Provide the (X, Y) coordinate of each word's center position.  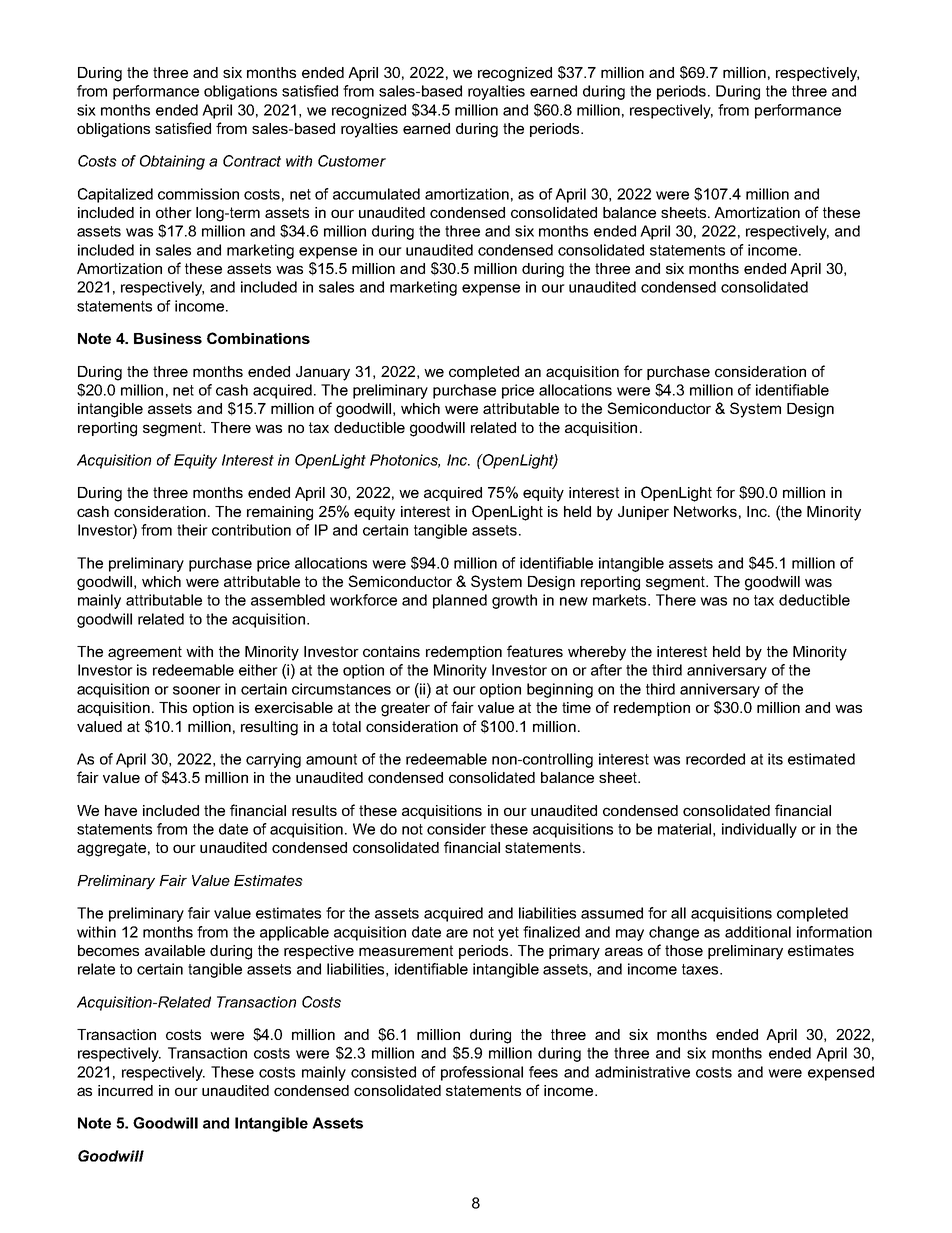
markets (621, 600)
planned (460, 601)
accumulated (376, 194)
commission (198, 194)
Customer (352, 161)
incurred (125, 1090)
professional (482, 1073)
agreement (145, 653)
